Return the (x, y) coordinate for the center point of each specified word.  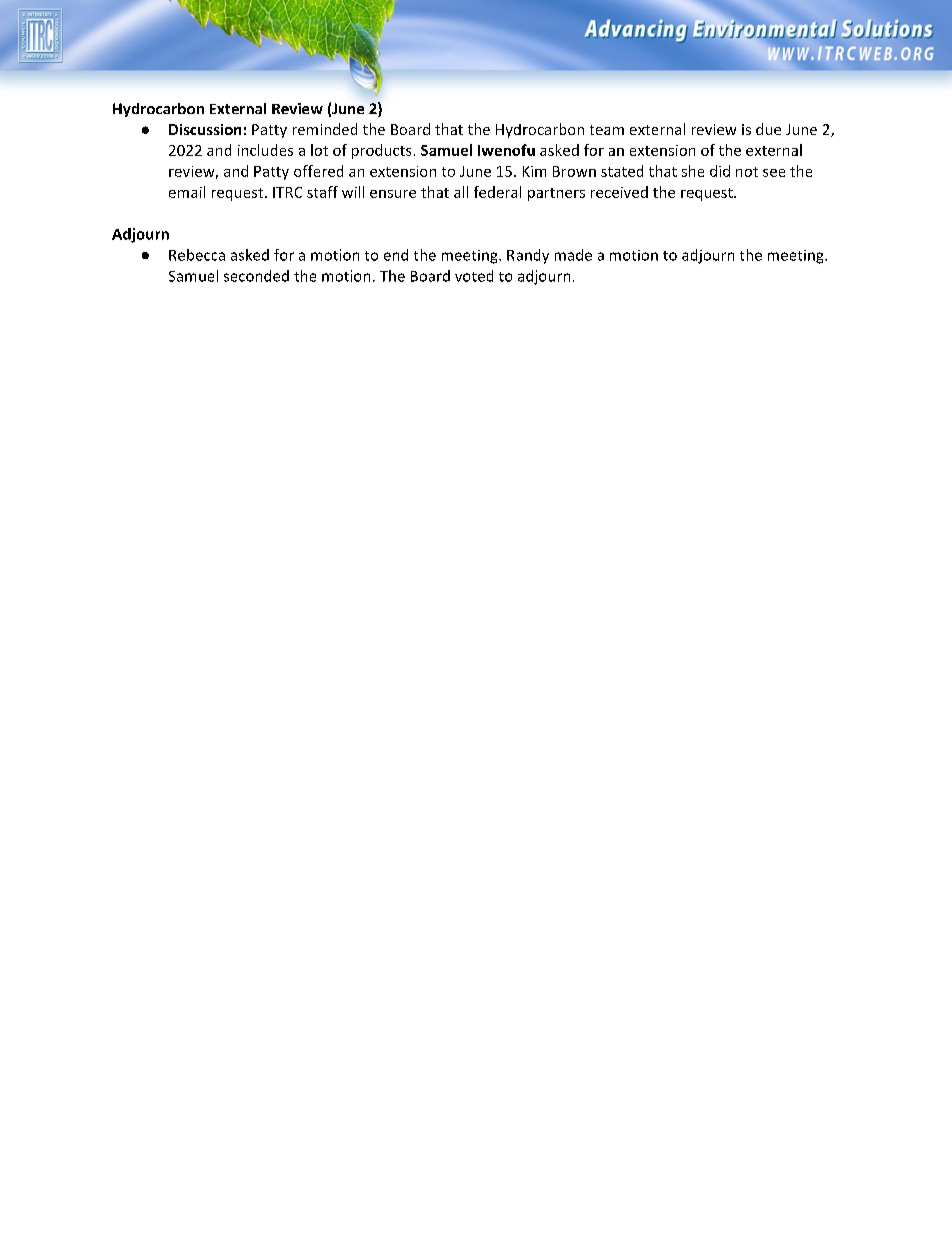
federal (497, 192)
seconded (256, 276)
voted (474, 276)
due (768, 129)
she (693, 171)
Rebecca (197, 255)
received (619, 192)
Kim (534, 171)
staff (322, 192)
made (573, 255)
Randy (528, 256)
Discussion (205, 129)
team (607, 130)
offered (318, 171)
